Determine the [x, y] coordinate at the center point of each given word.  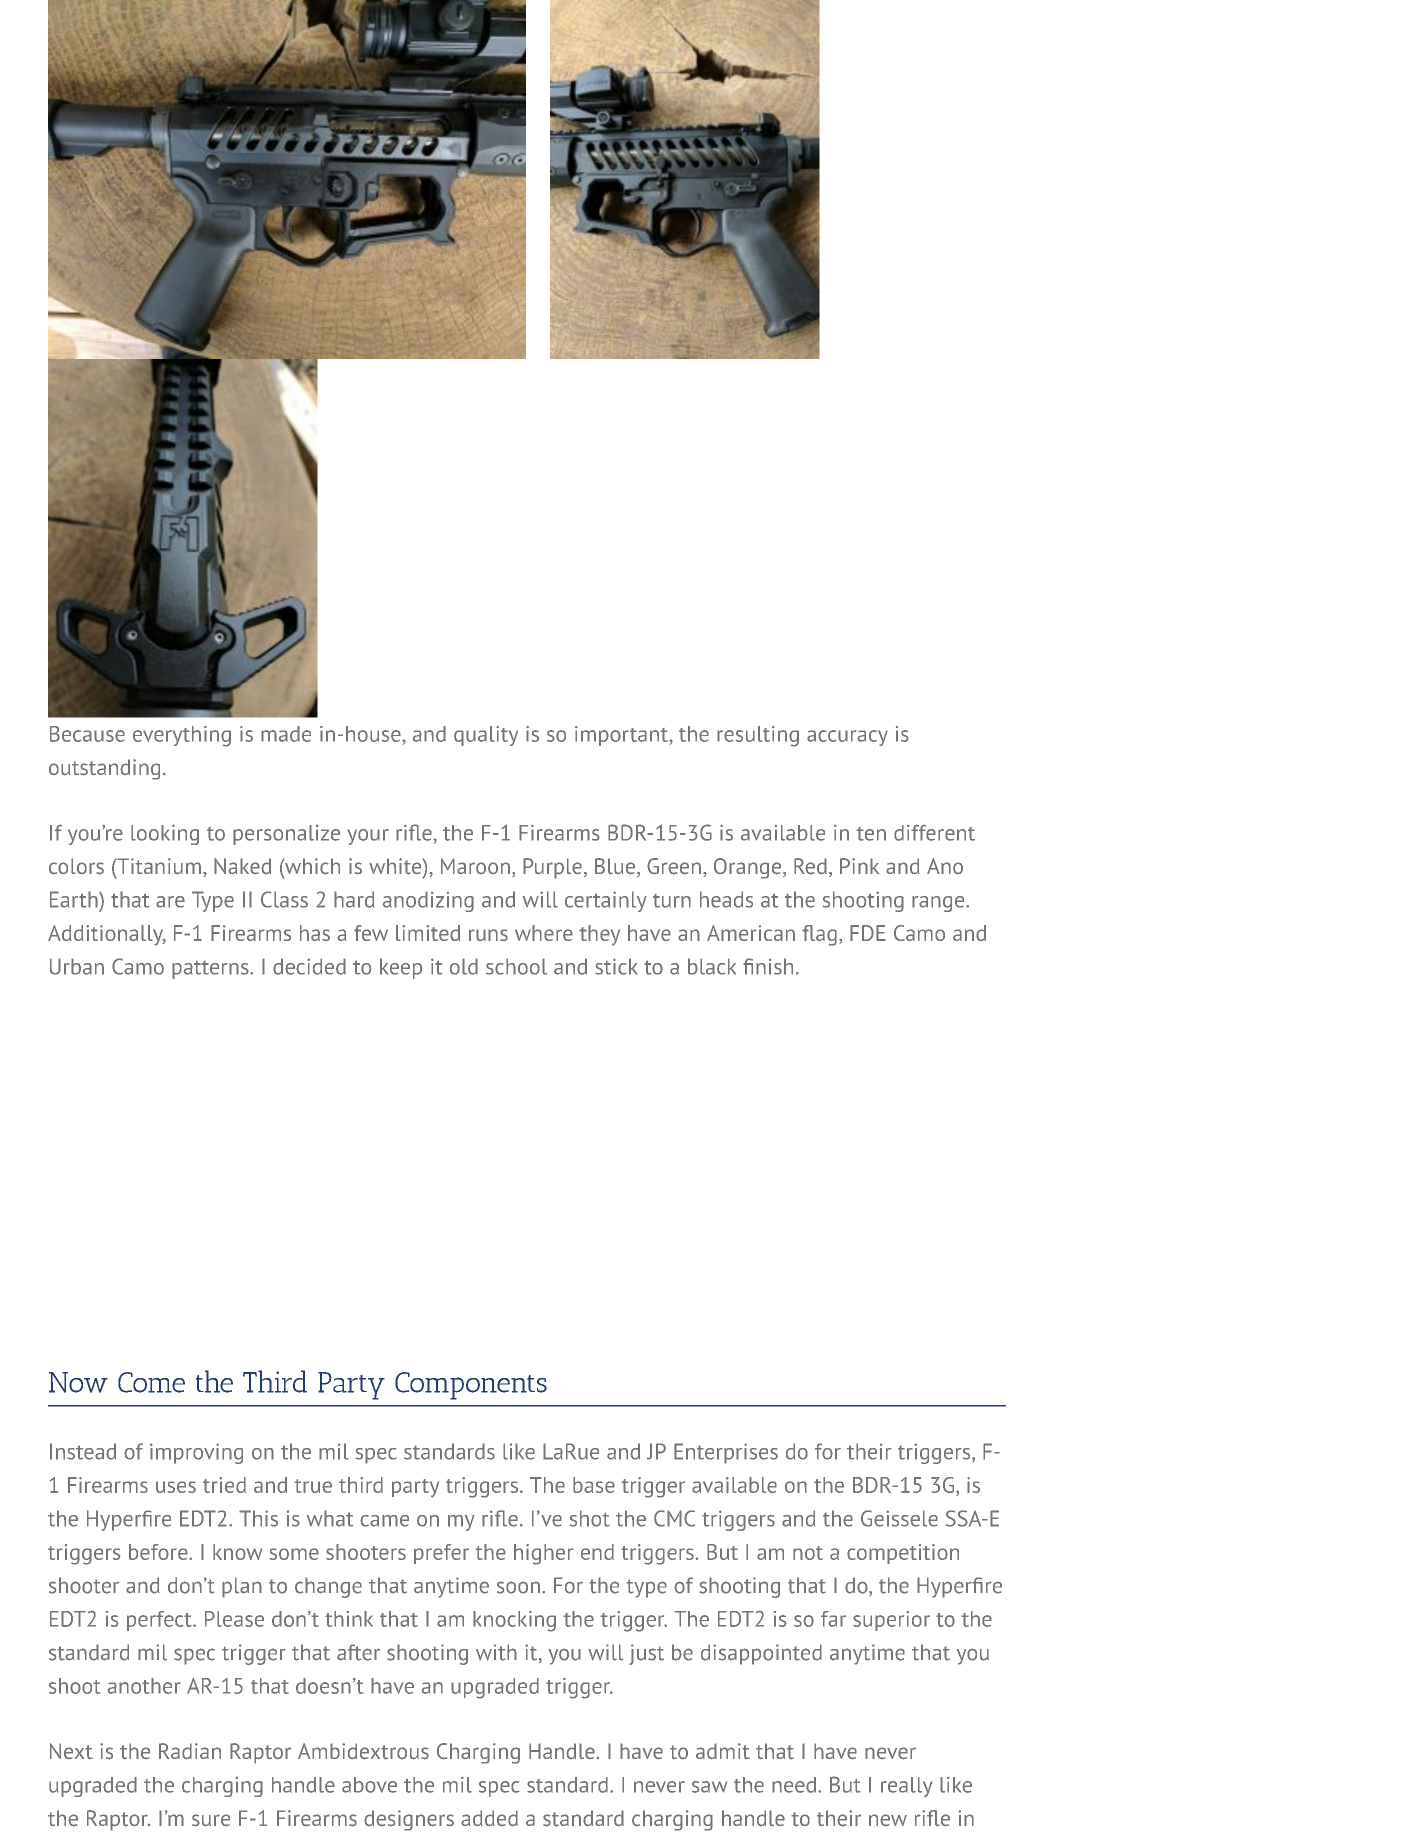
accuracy [847, 738]
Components [471, 1386]
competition [903, 1554]
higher [543, 1554]
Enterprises [726, 1453]
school [516, 966]
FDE [868, 933]
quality [486, 736]
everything [182, 736]
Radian [190, 1751]
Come [151, 1382]
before [159, 1552]
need [794, 1785]
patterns [211, 970]
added [489, 1818]
